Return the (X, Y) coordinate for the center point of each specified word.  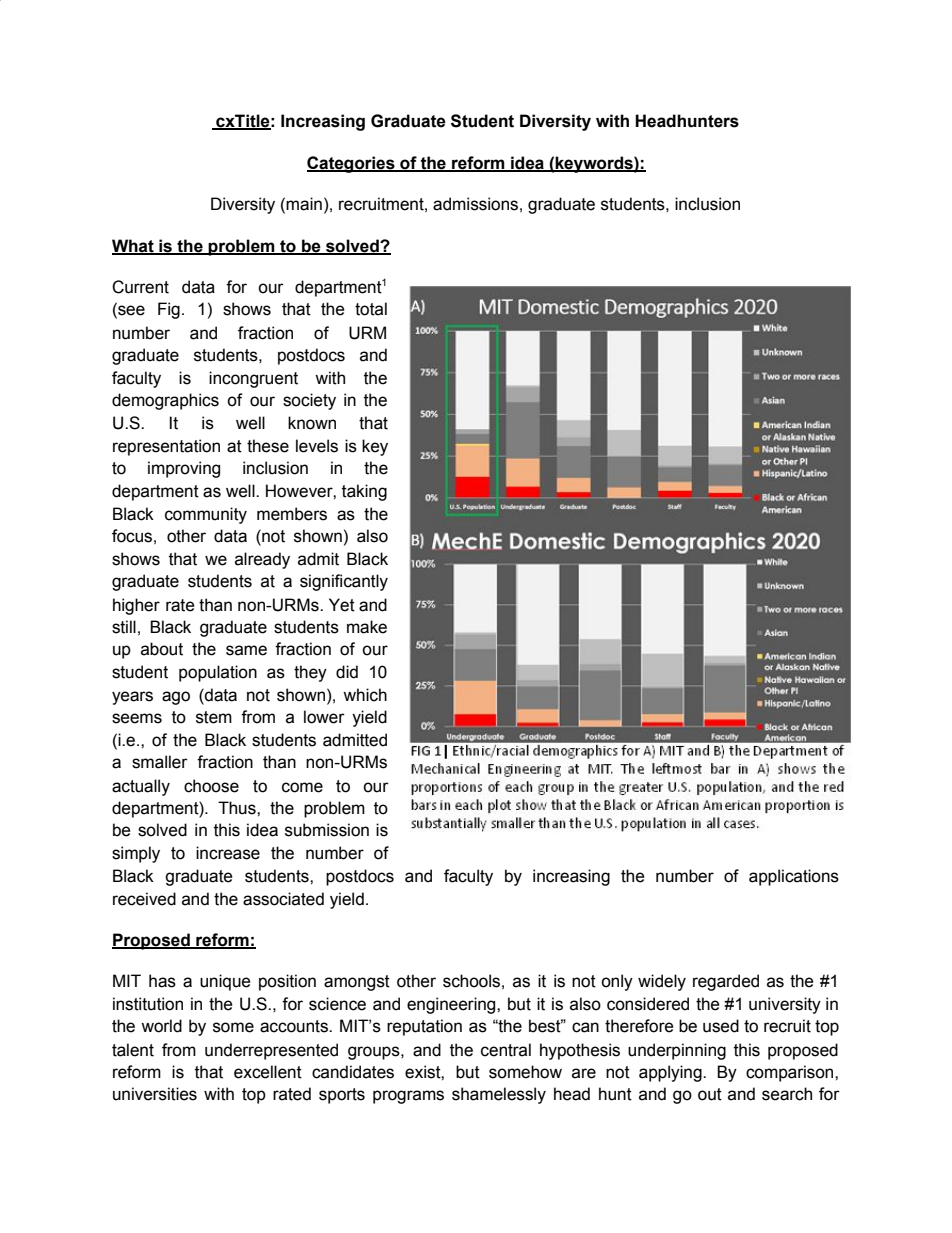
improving (184, 469)
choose (211, 786)
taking (364, 492)
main (304, 204)
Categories (352, 164)
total (371, 309)
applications (794, 877)
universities (155, 1094)
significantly (344, 582)
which (365, 695)
